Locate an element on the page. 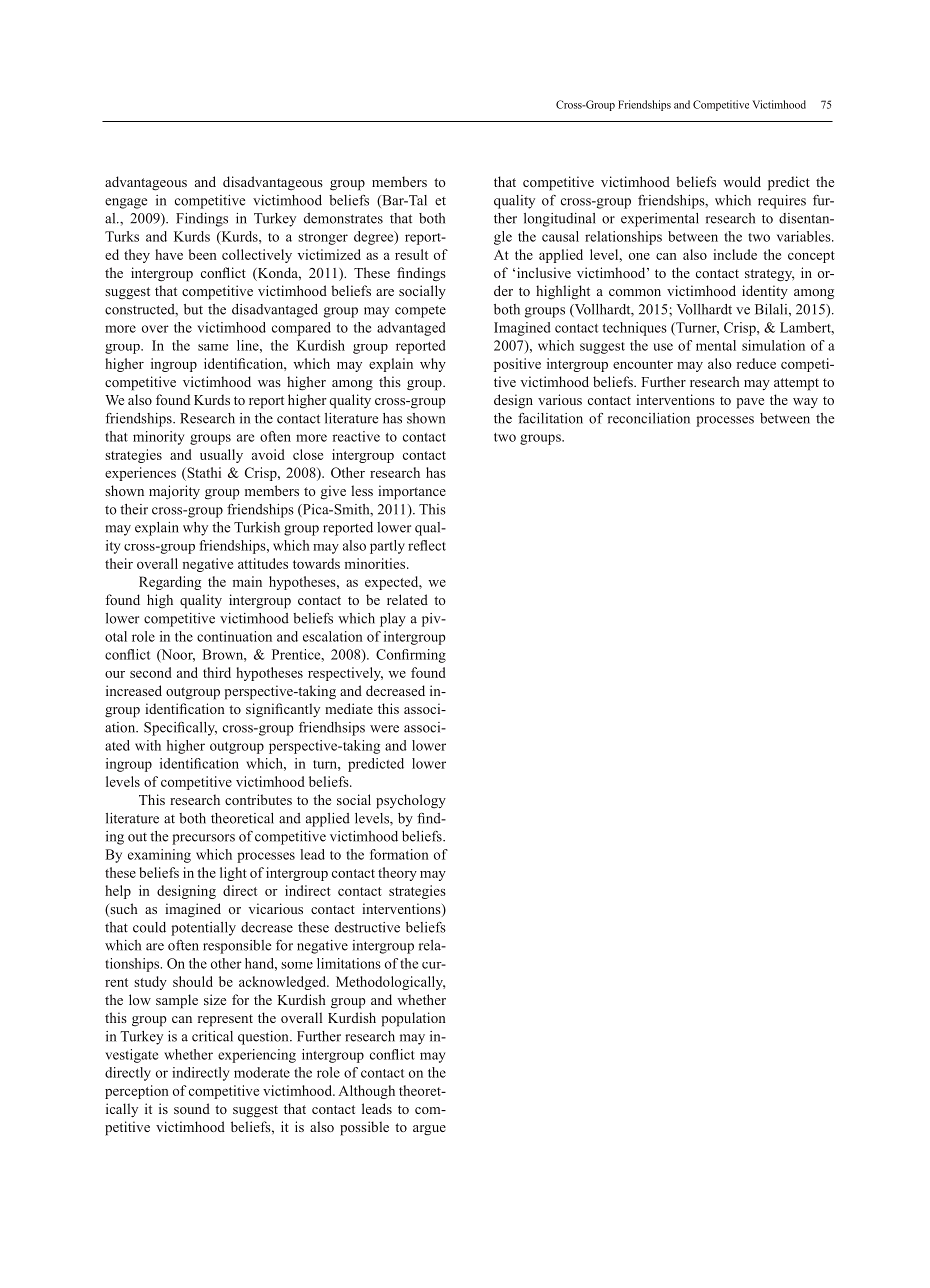 The height and width of the document is (1288, 930). pave is located at coordinates (750, 403).
